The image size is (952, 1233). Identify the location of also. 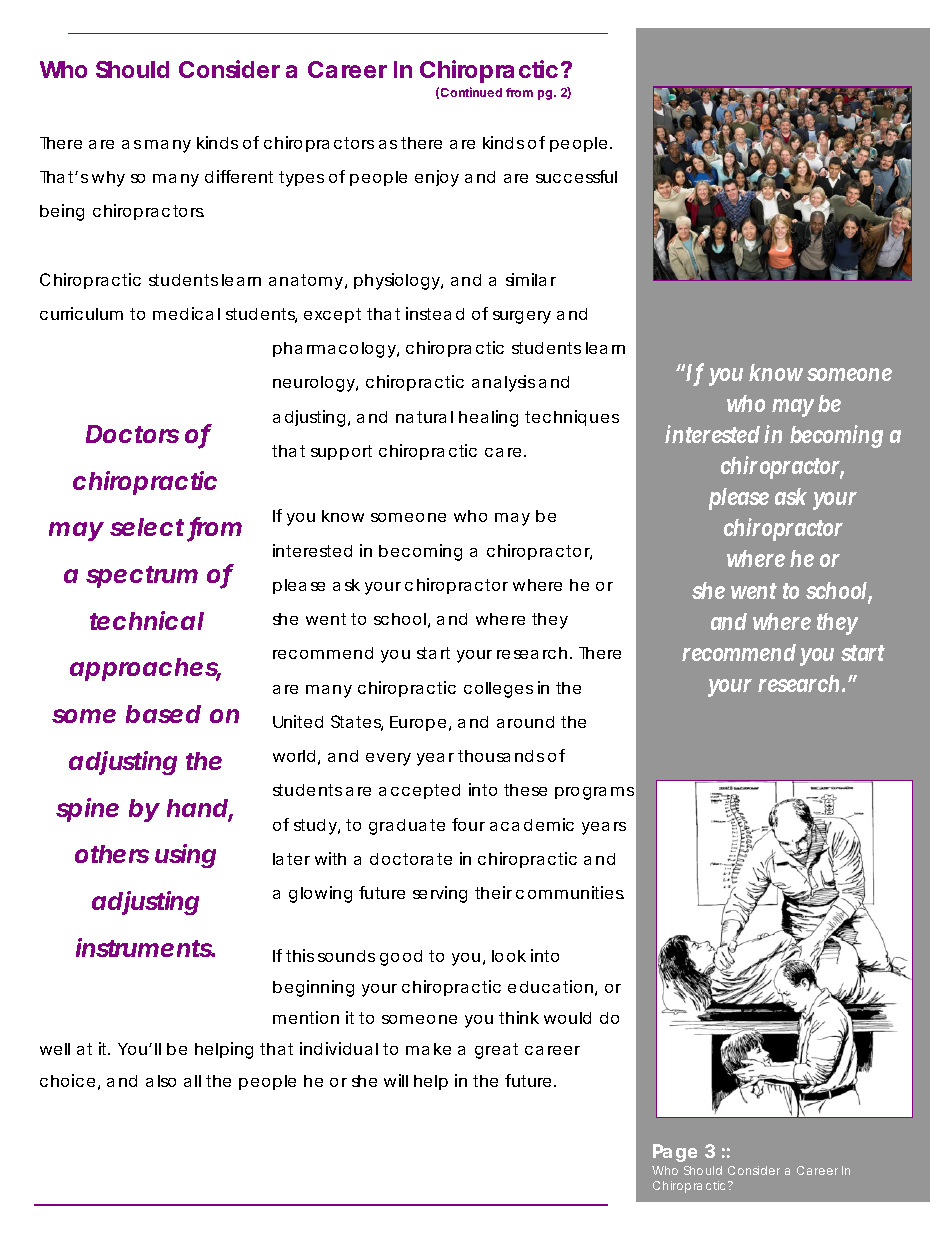
(161, 1081).
